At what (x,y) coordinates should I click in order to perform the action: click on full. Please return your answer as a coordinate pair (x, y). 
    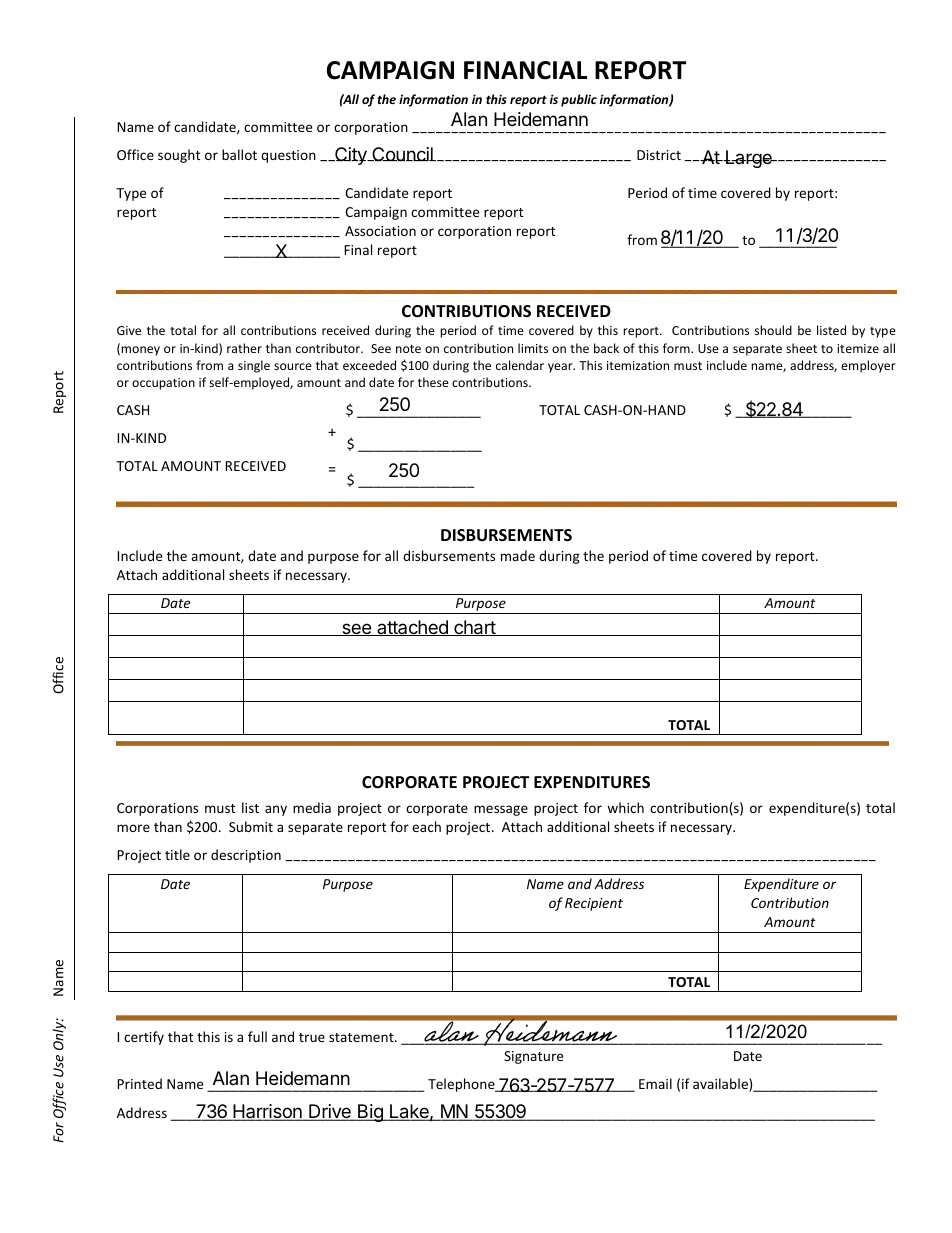
    Looking at the image, I should click on (257, 1036).
